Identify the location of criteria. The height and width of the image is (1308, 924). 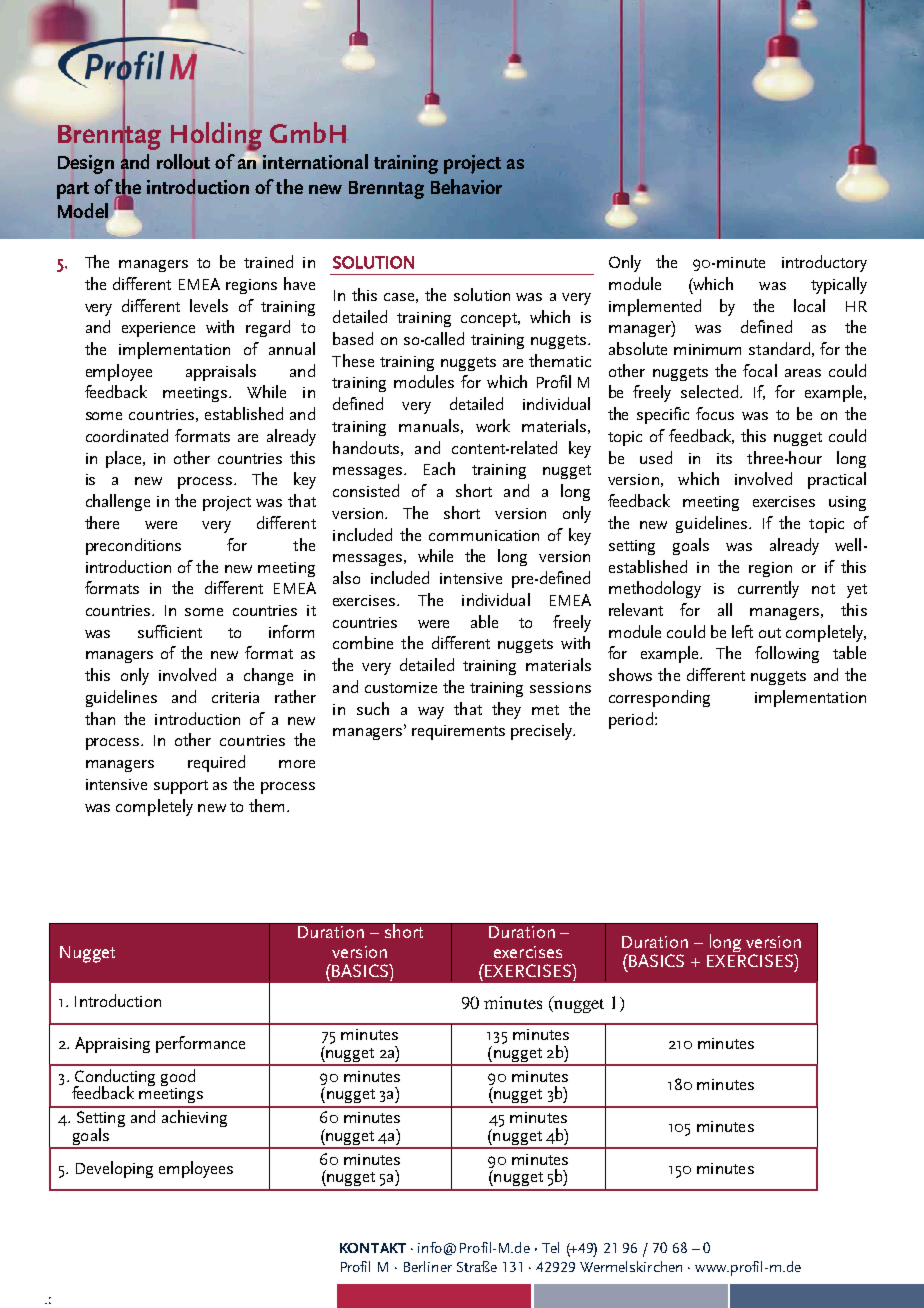
(235, 697).
